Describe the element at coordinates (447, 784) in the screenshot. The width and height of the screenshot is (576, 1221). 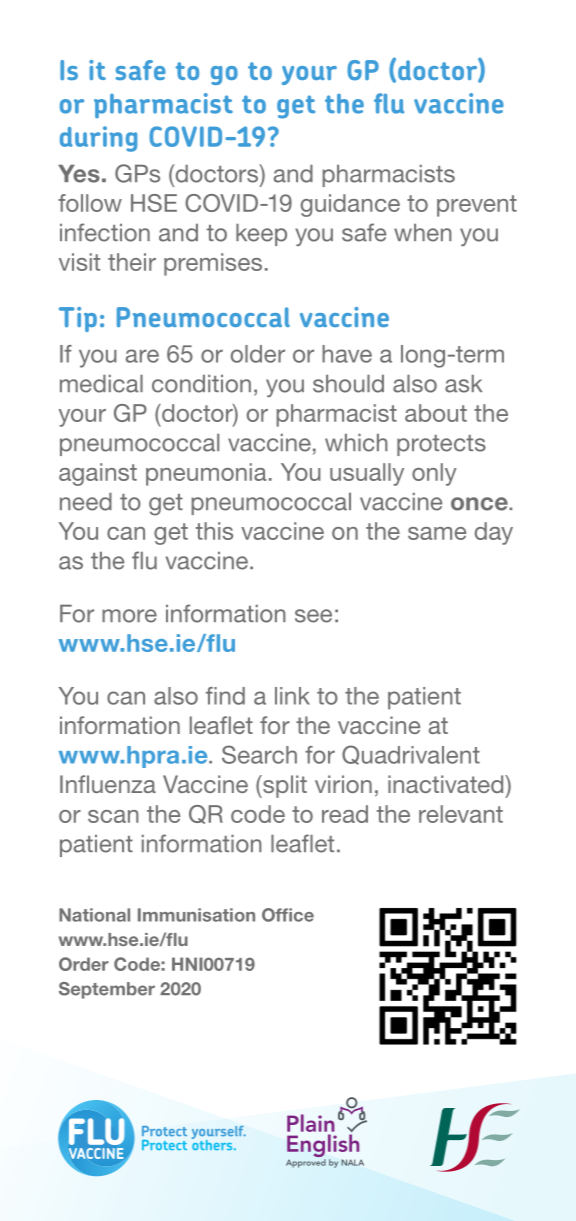
I see `inactivated` at that location.
